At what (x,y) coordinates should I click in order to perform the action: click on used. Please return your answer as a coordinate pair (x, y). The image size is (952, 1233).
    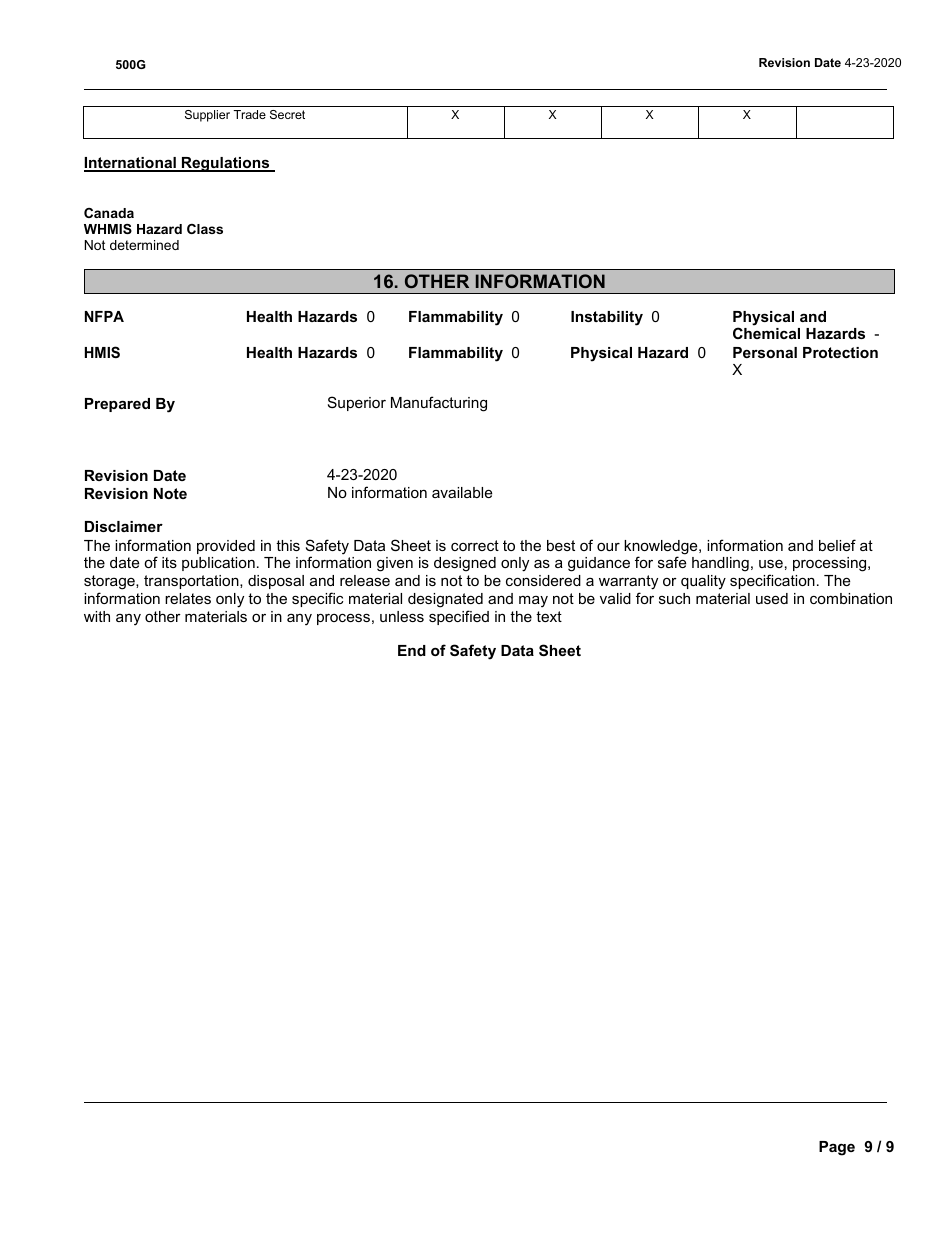
    Looking at the image, I should click on (772, 598).
